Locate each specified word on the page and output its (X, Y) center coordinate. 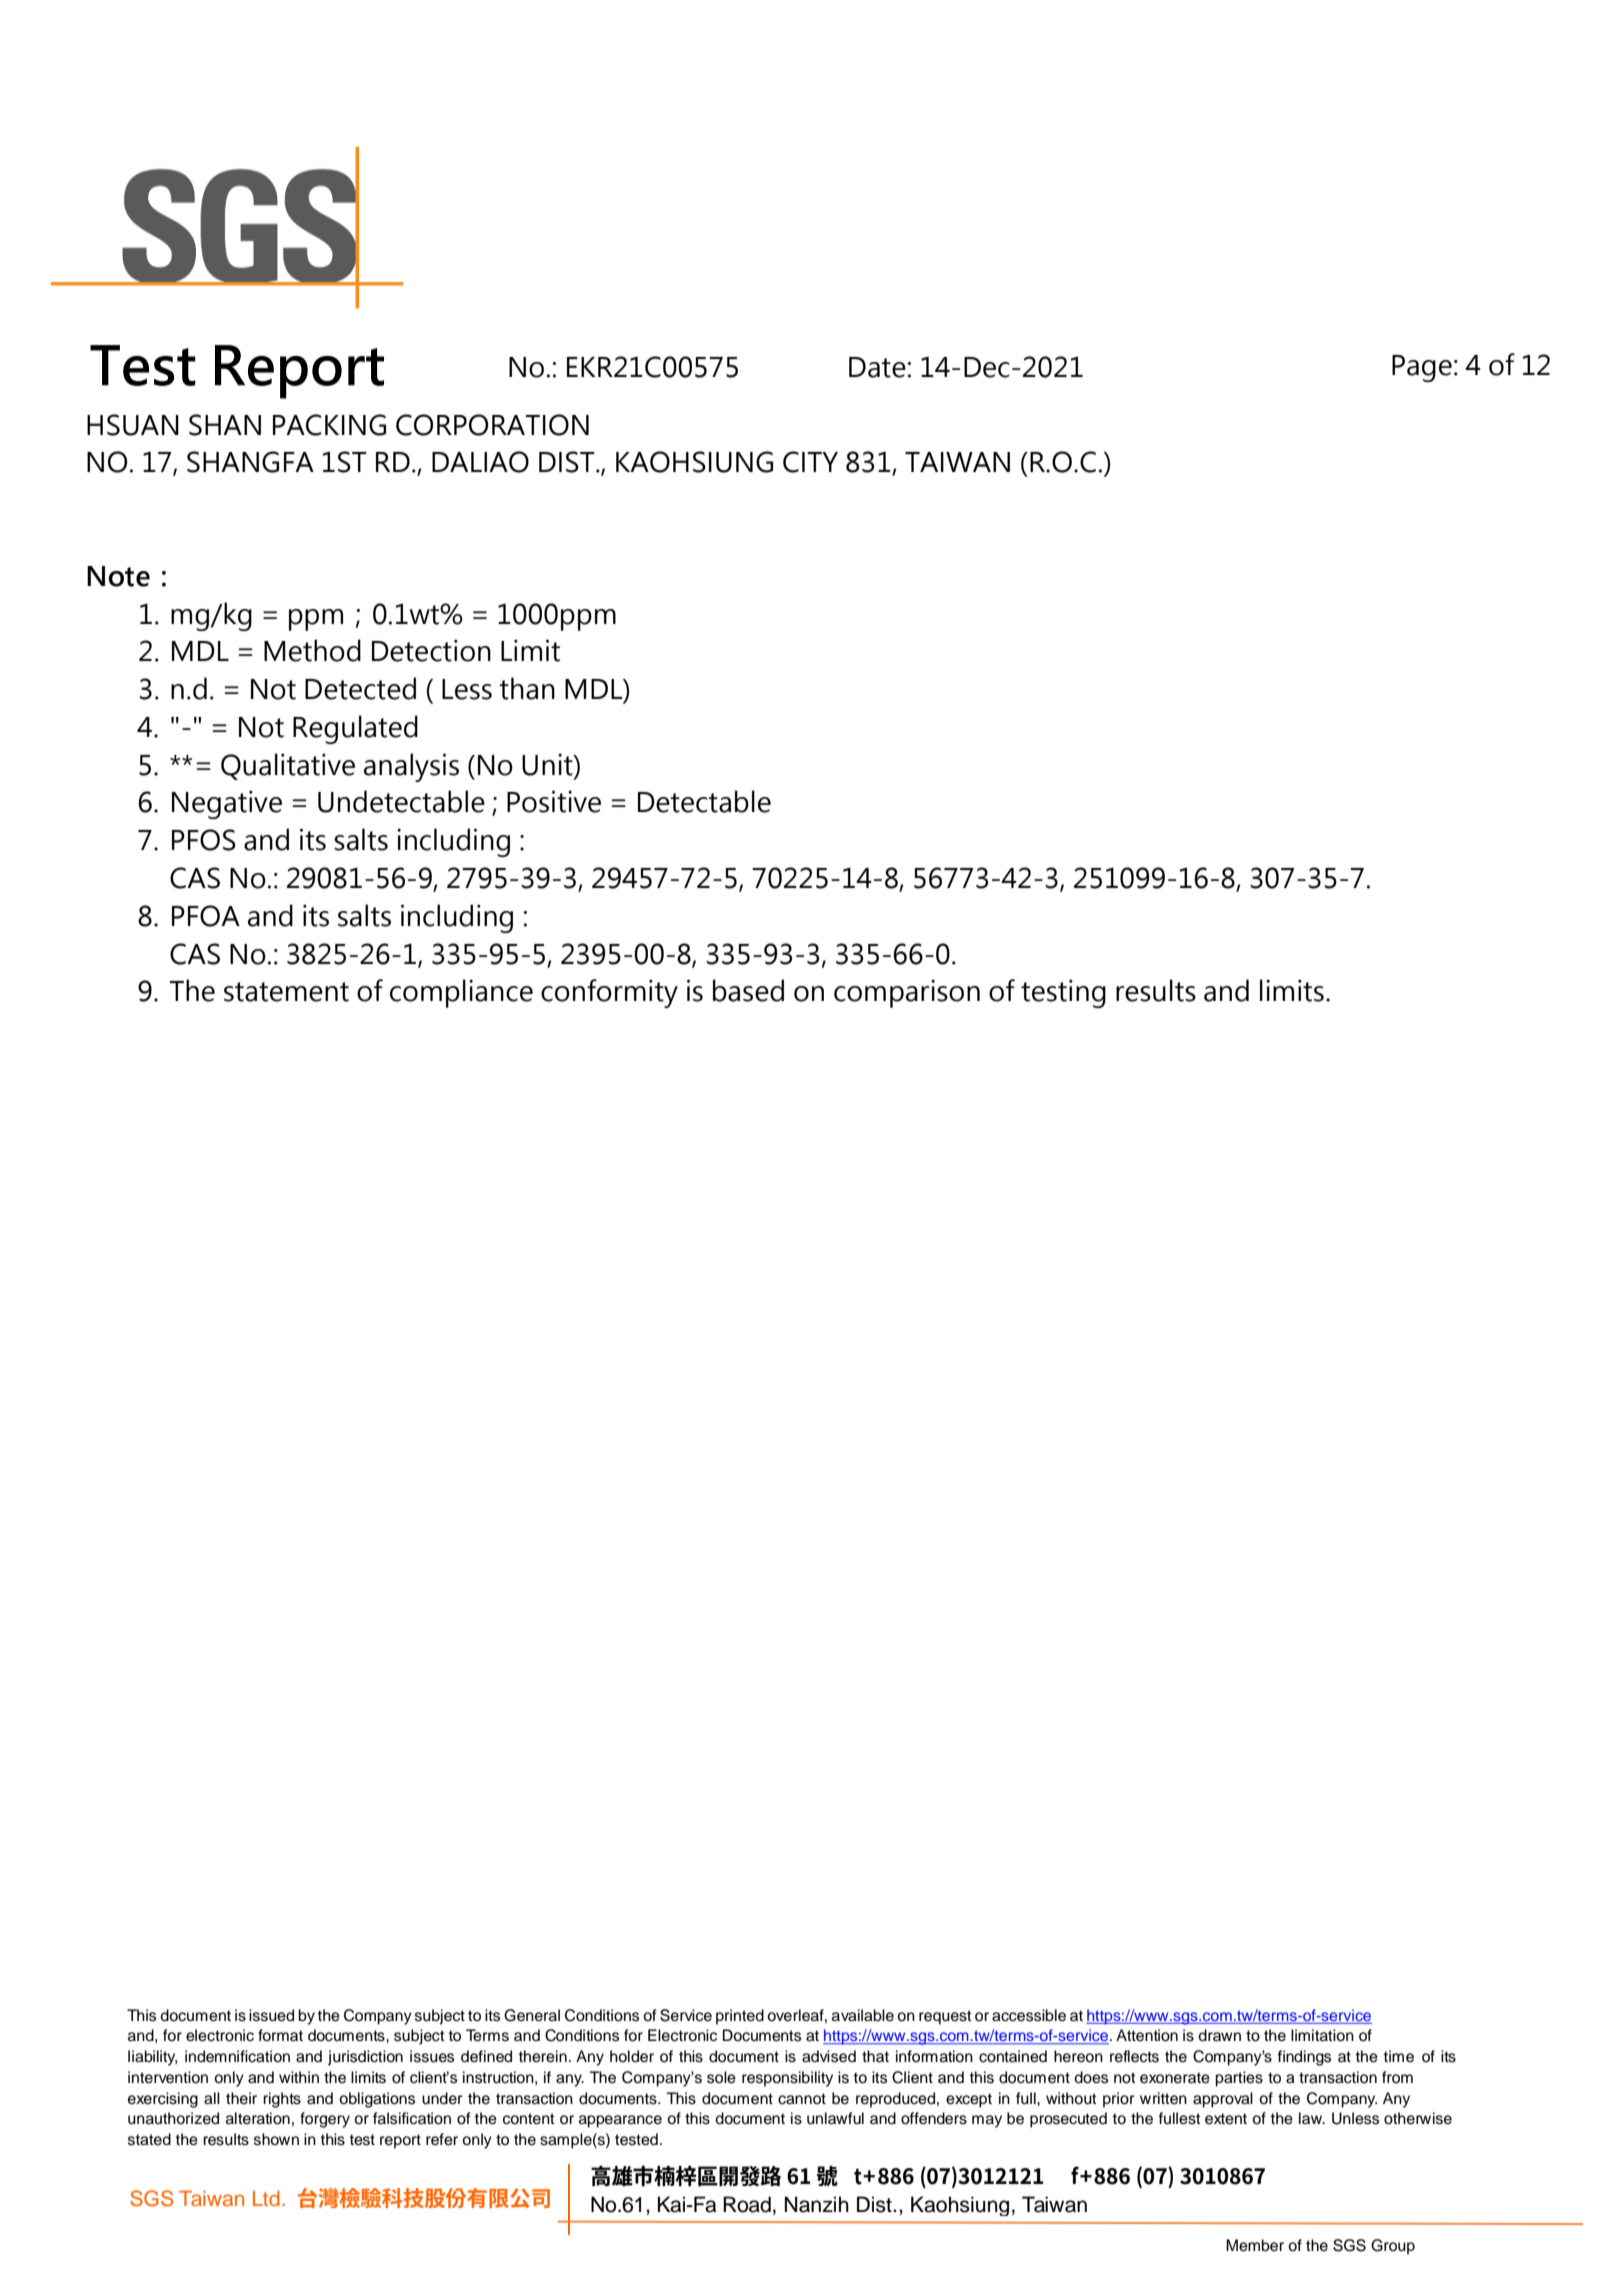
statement (286, 992)
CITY (810, 462)
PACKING (329, 425)
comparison (907, 993)
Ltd (266, 2198)
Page (1422, 368)
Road (747, 2204)
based (748, 990)
